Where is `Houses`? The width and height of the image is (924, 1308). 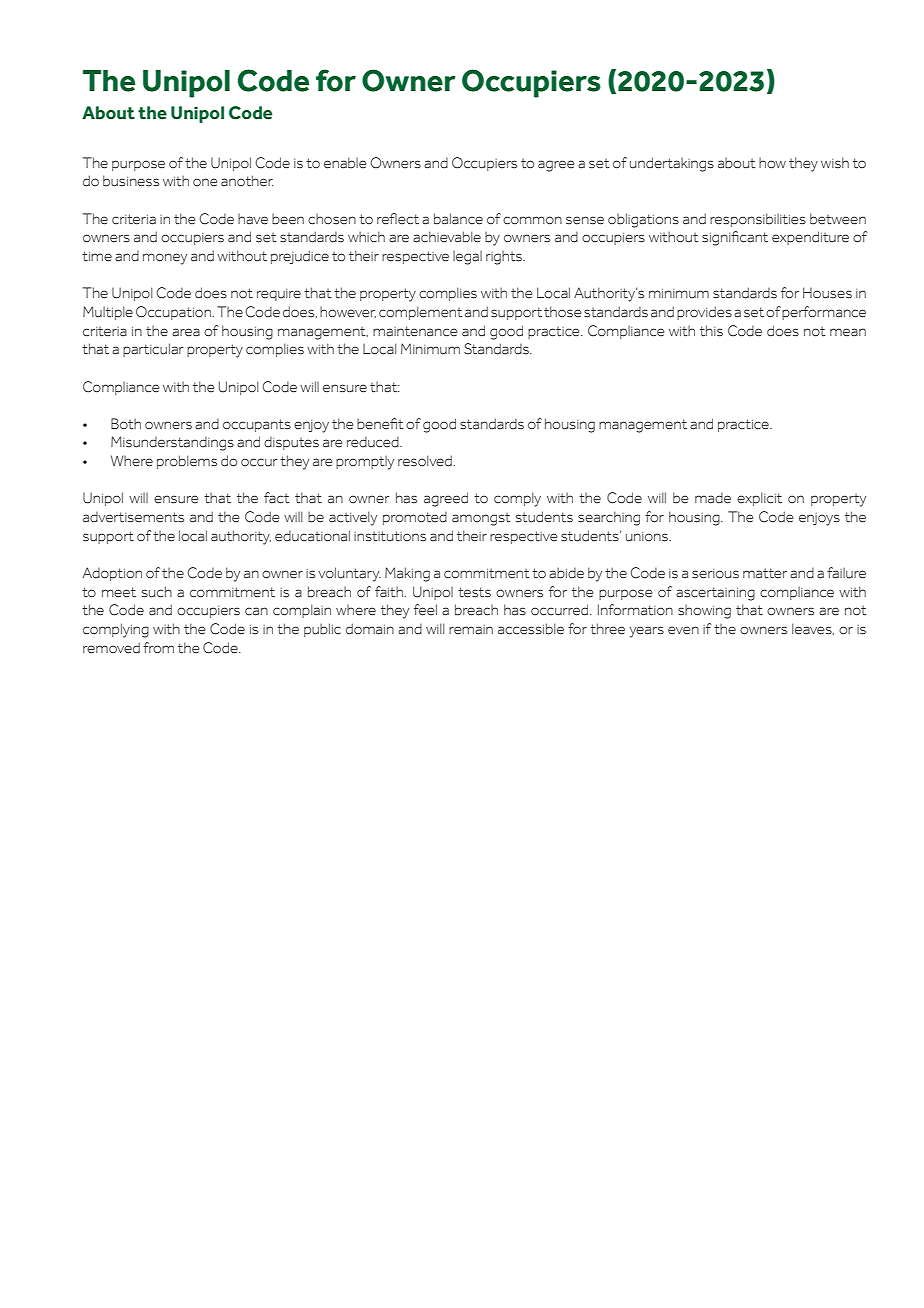
Houses is located at coordinates (827, 293).
